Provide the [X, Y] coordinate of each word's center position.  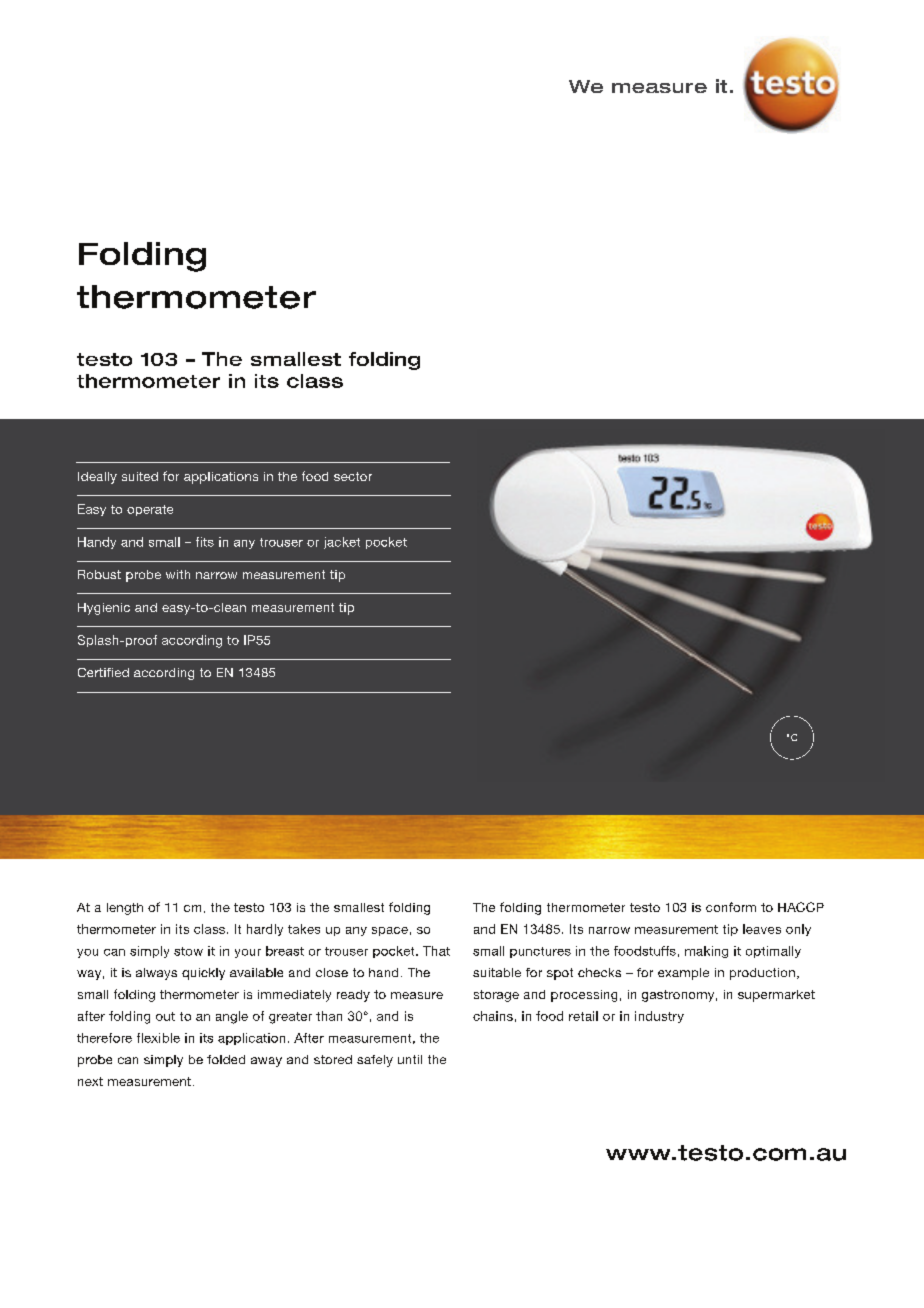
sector [353, 476]
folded [226, 1059]
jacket [342, 543]
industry [659, 1017]
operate [150, 510]
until [410, 1059]
